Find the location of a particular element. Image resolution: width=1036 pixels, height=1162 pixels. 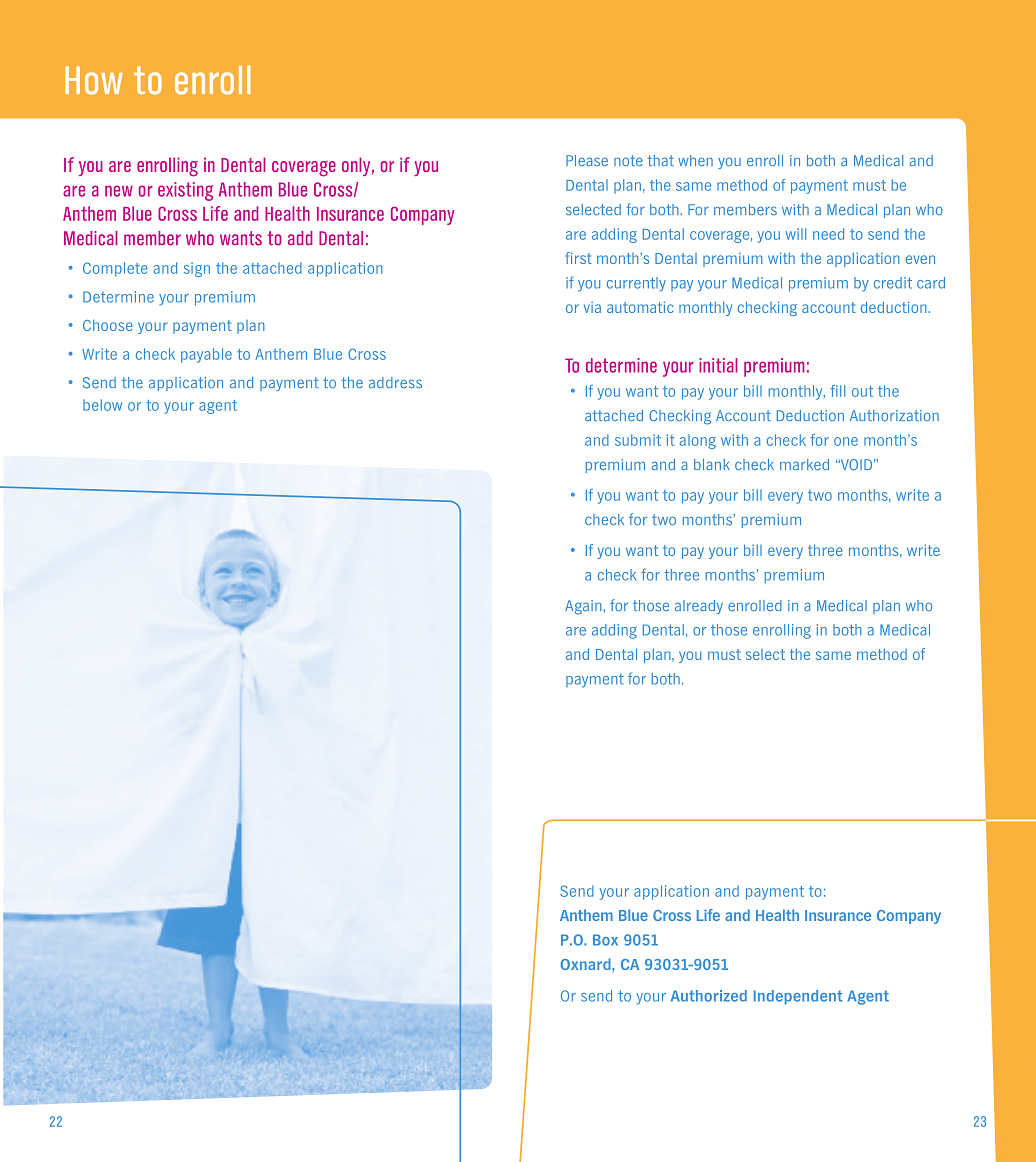

when is located at coordinates (695, 160).
